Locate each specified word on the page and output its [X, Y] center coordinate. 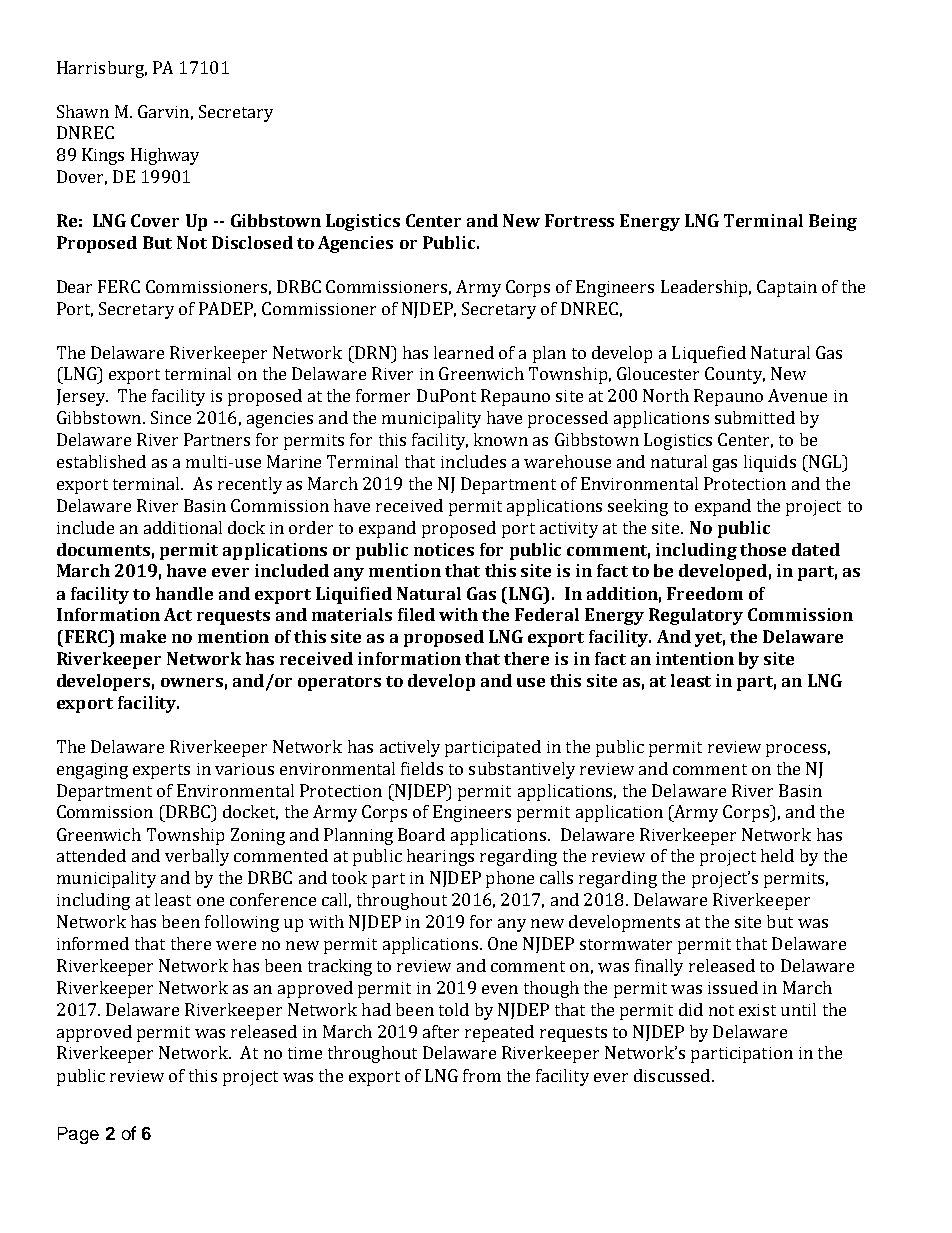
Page [78, 1135]
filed [416, 614]
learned [464, 352]
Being [833, 222]
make [143, 636]
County [735, 375]
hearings [440, 857]
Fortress [579, 220]
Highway [165, 156]
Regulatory [696, 616]
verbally [197, 857]
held [777, 855]
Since [171, 417]
